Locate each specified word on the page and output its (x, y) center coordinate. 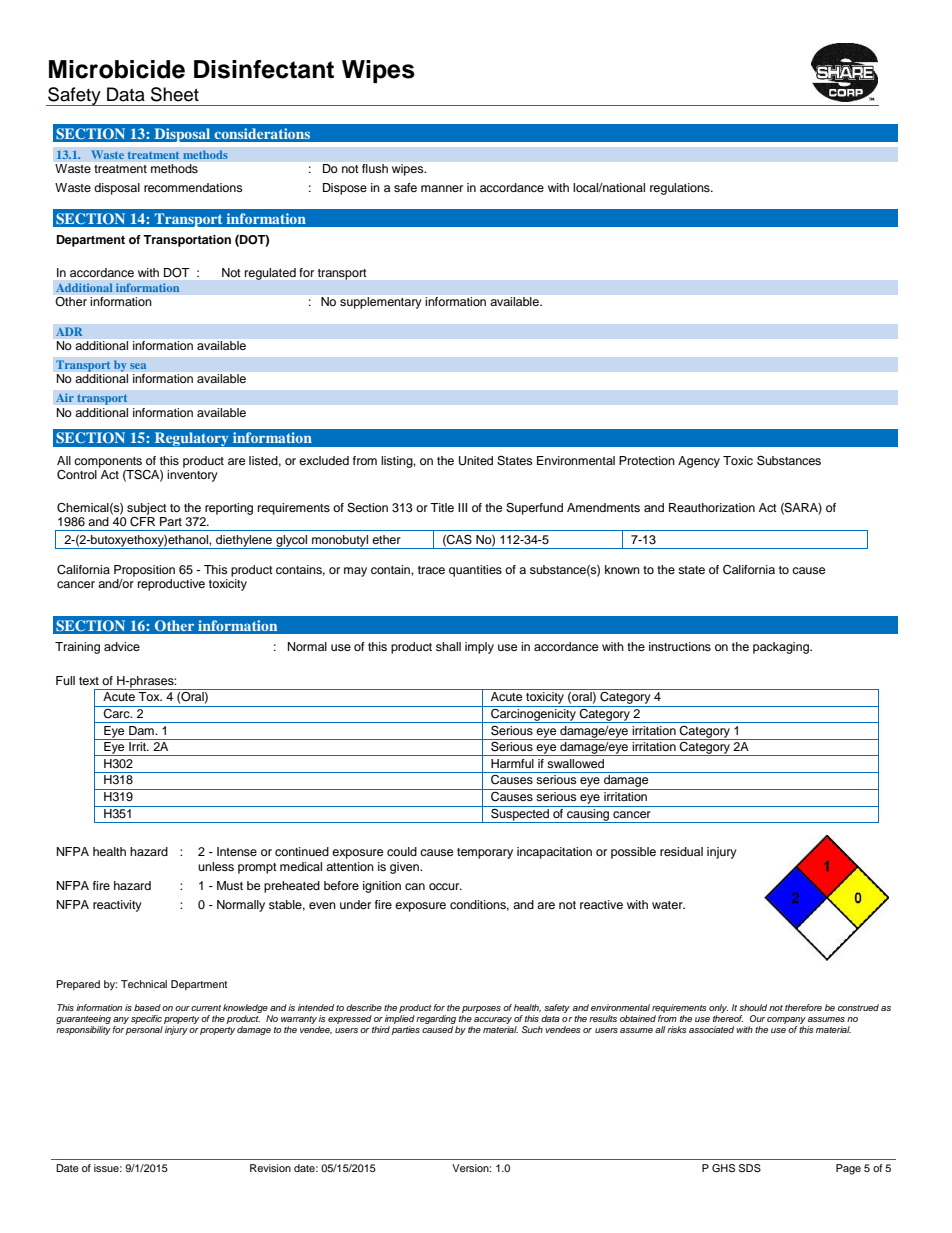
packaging (782, 648)
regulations (681, 189)
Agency (699, 462)
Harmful (512, 763)
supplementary (380, 303)
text (89, 681)
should (753, 1007)
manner (442, 188)
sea (138, 366)
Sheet (175, 94)
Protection (647, 460)
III (462, 507)
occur (445, 886)
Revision (270, 1168)
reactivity (117, 906)
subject (147, 509)
